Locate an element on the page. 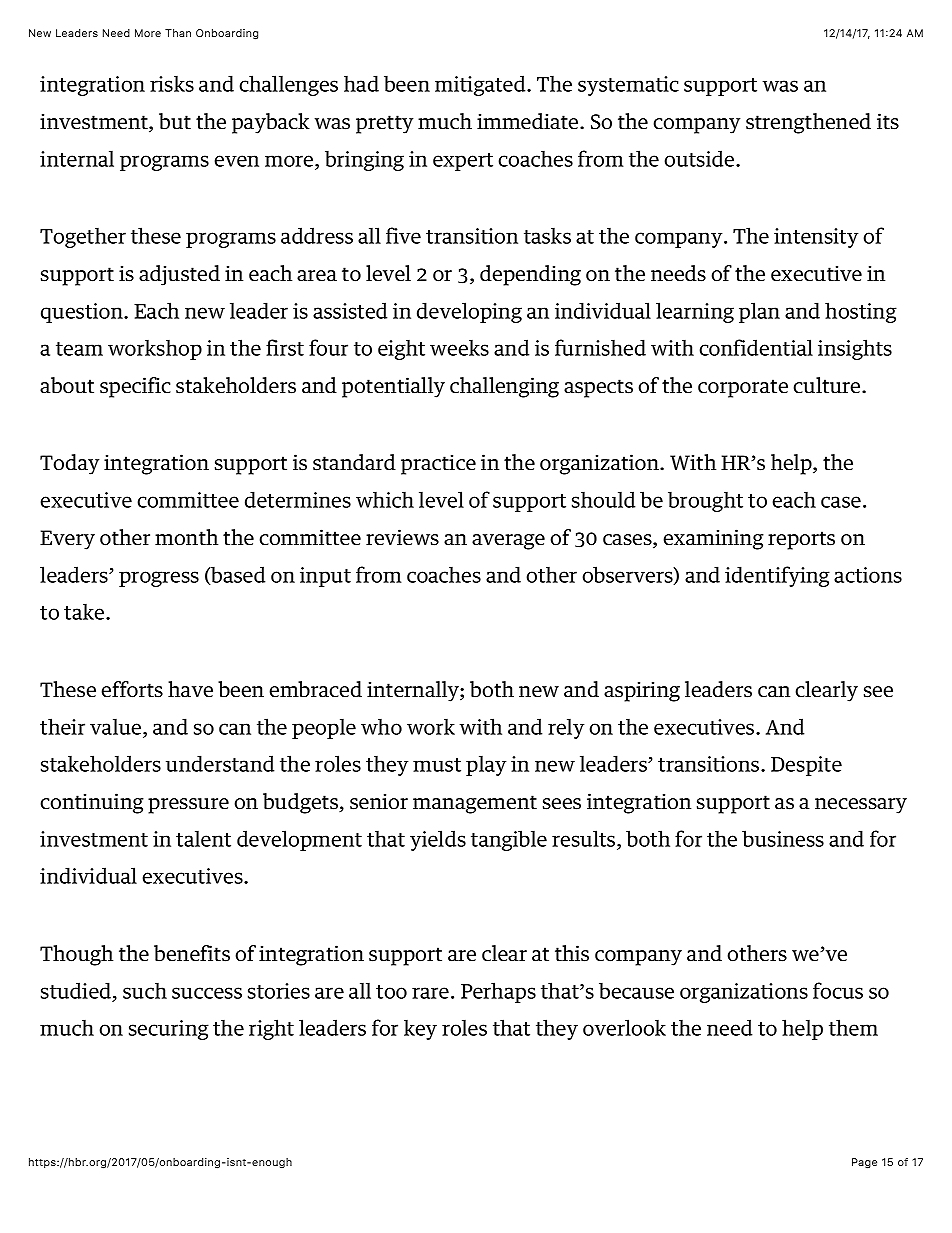 This document has height=1233, width=952. talent is located at coordinates (203, 838).
